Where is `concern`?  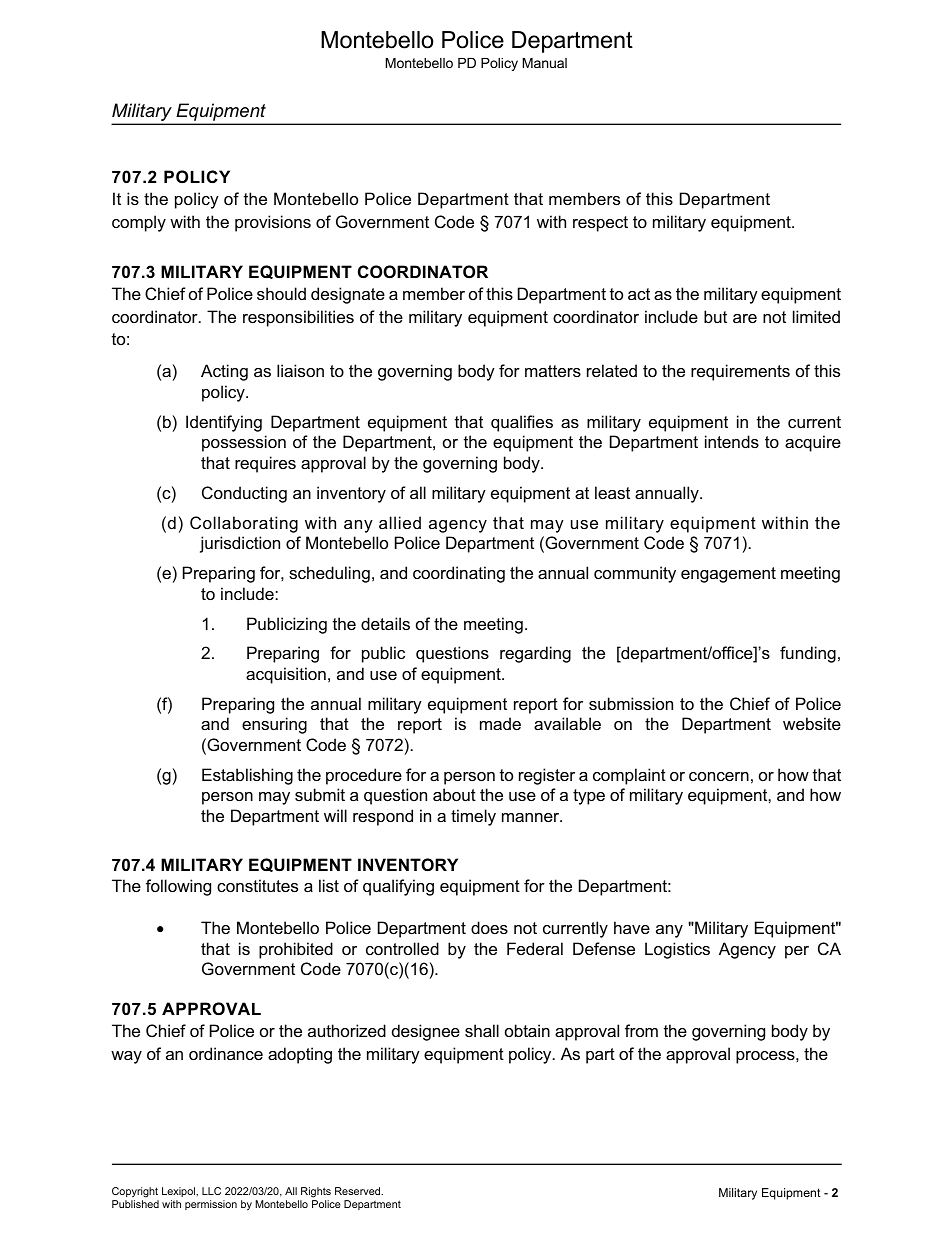 concern is located at coordinates (719, 776).
